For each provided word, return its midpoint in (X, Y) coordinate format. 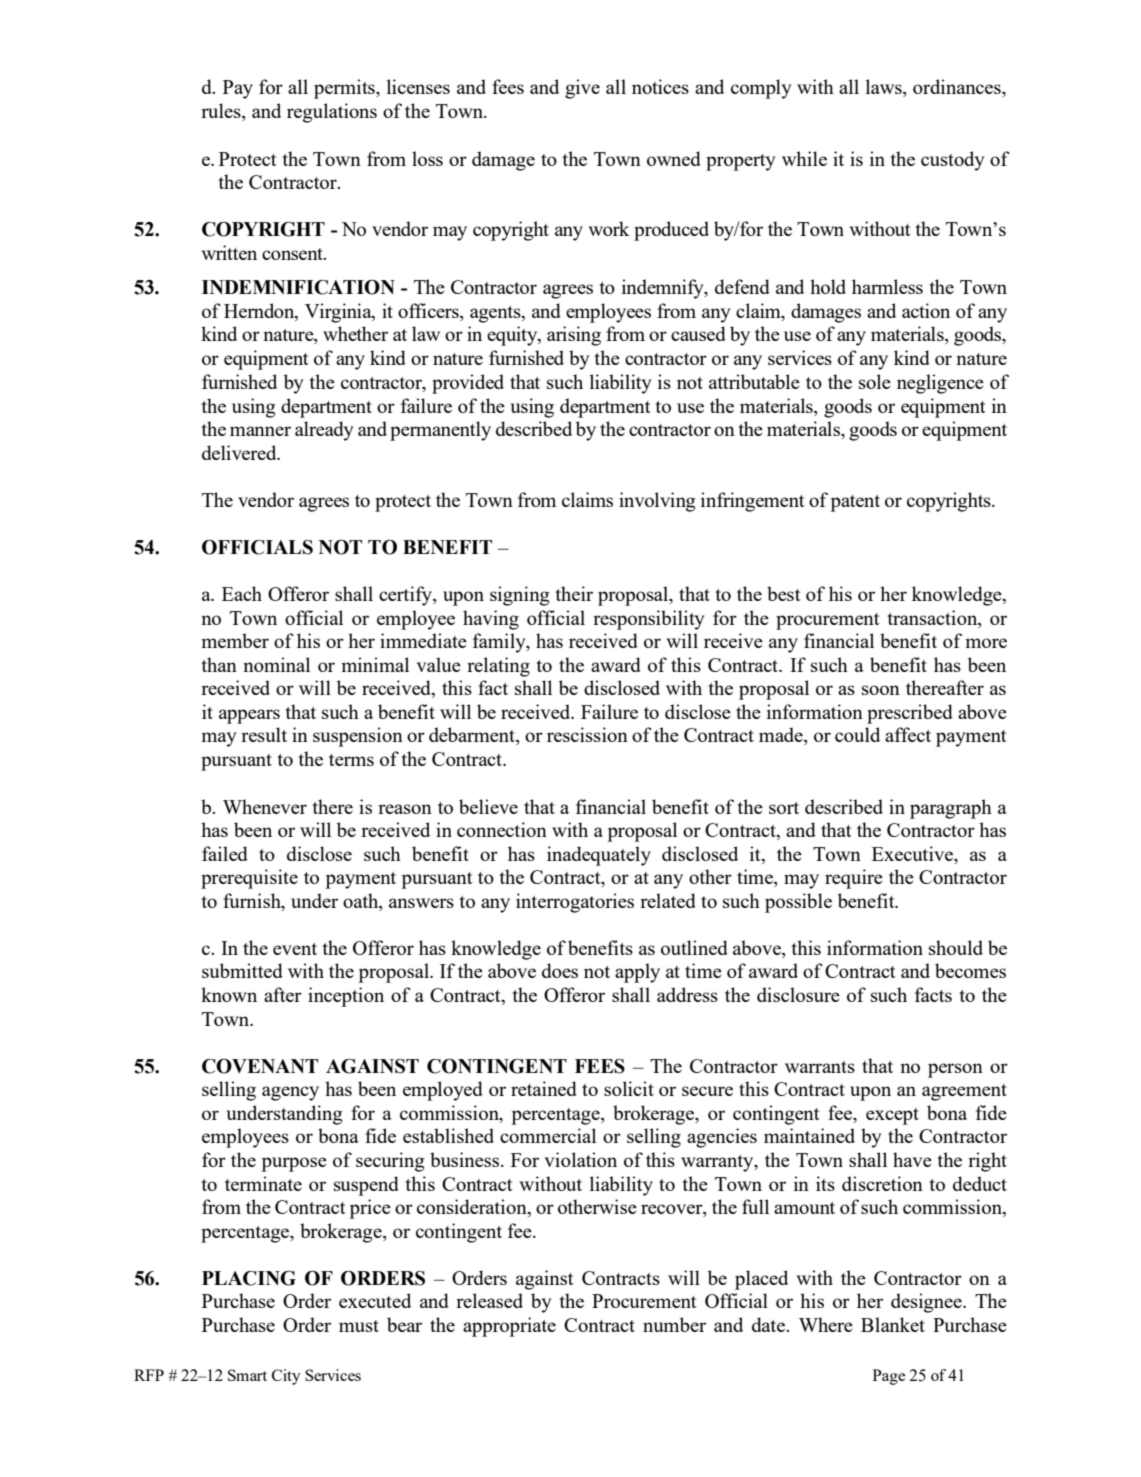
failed (225, 853)
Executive (914, 853)
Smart (247, 1375)
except (892, 1116)
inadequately (599, 856)
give (582, 89)
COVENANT (260, 1066)
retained (544, 1088)
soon (881, 690)
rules (222, 112)
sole (875, 381)
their (574, 593)
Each (242, 593)
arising (574, 336)
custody (953, 161)
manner (260, 431)
